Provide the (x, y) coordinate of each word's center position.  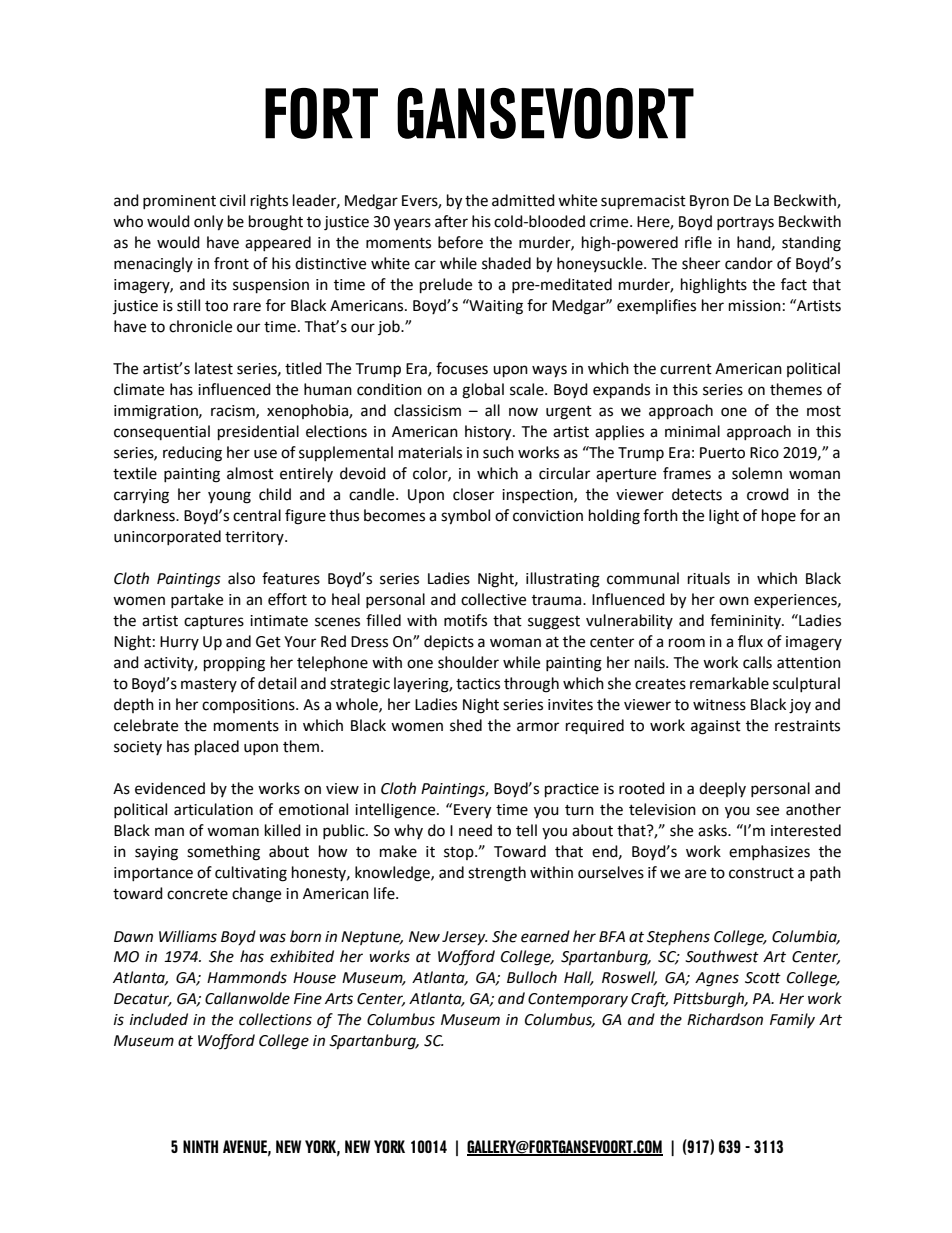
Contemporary (578, 1000)
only (208, 223)
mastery (209, 685)
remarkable (729, 683)
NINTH (200, 1146)
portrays (745, 223)
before (460, 242)
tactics (478, 684)
